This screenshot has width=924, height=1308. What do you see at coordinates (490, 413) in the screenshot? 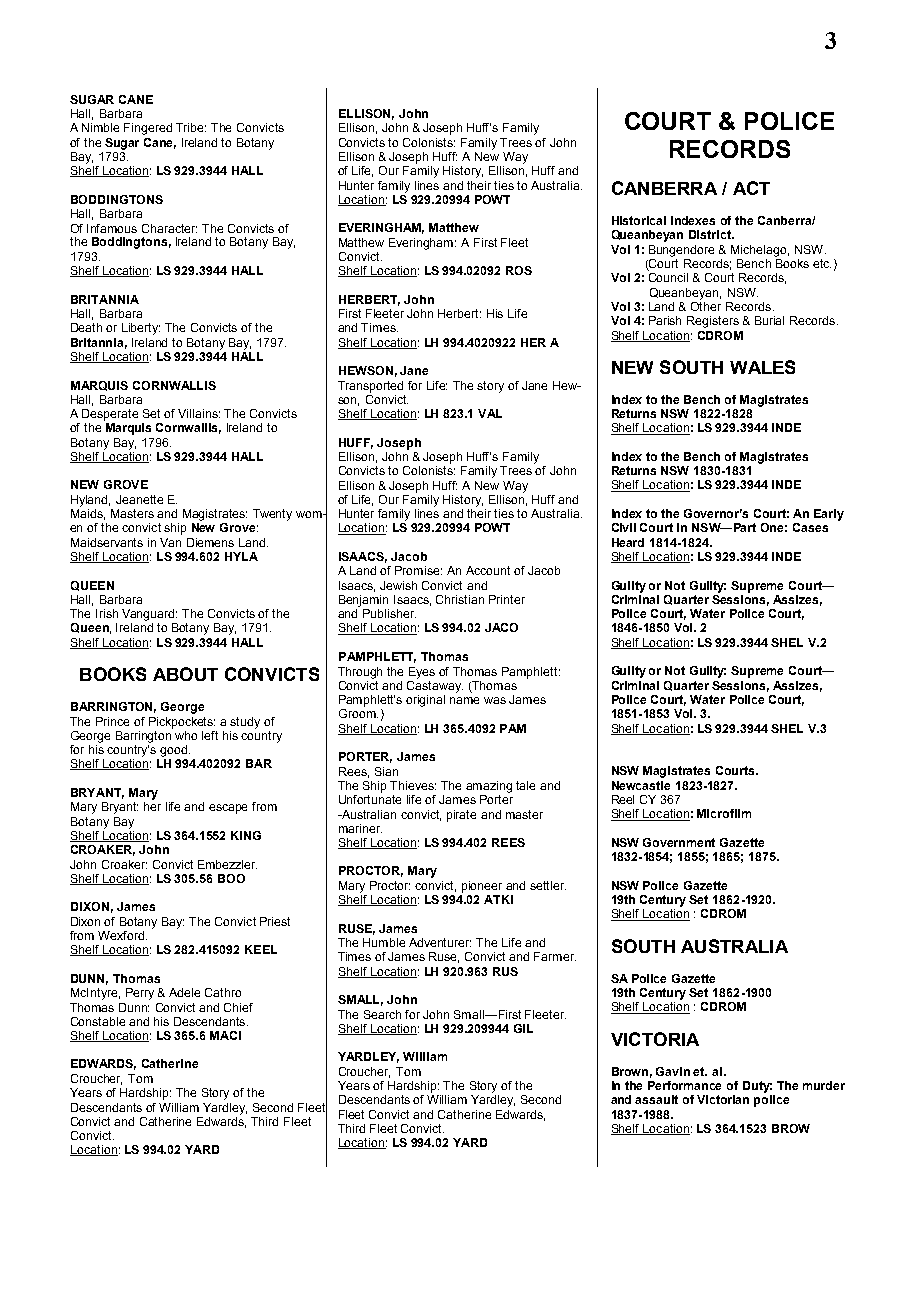
I see `VAL` at bounding box center [490, 413].
